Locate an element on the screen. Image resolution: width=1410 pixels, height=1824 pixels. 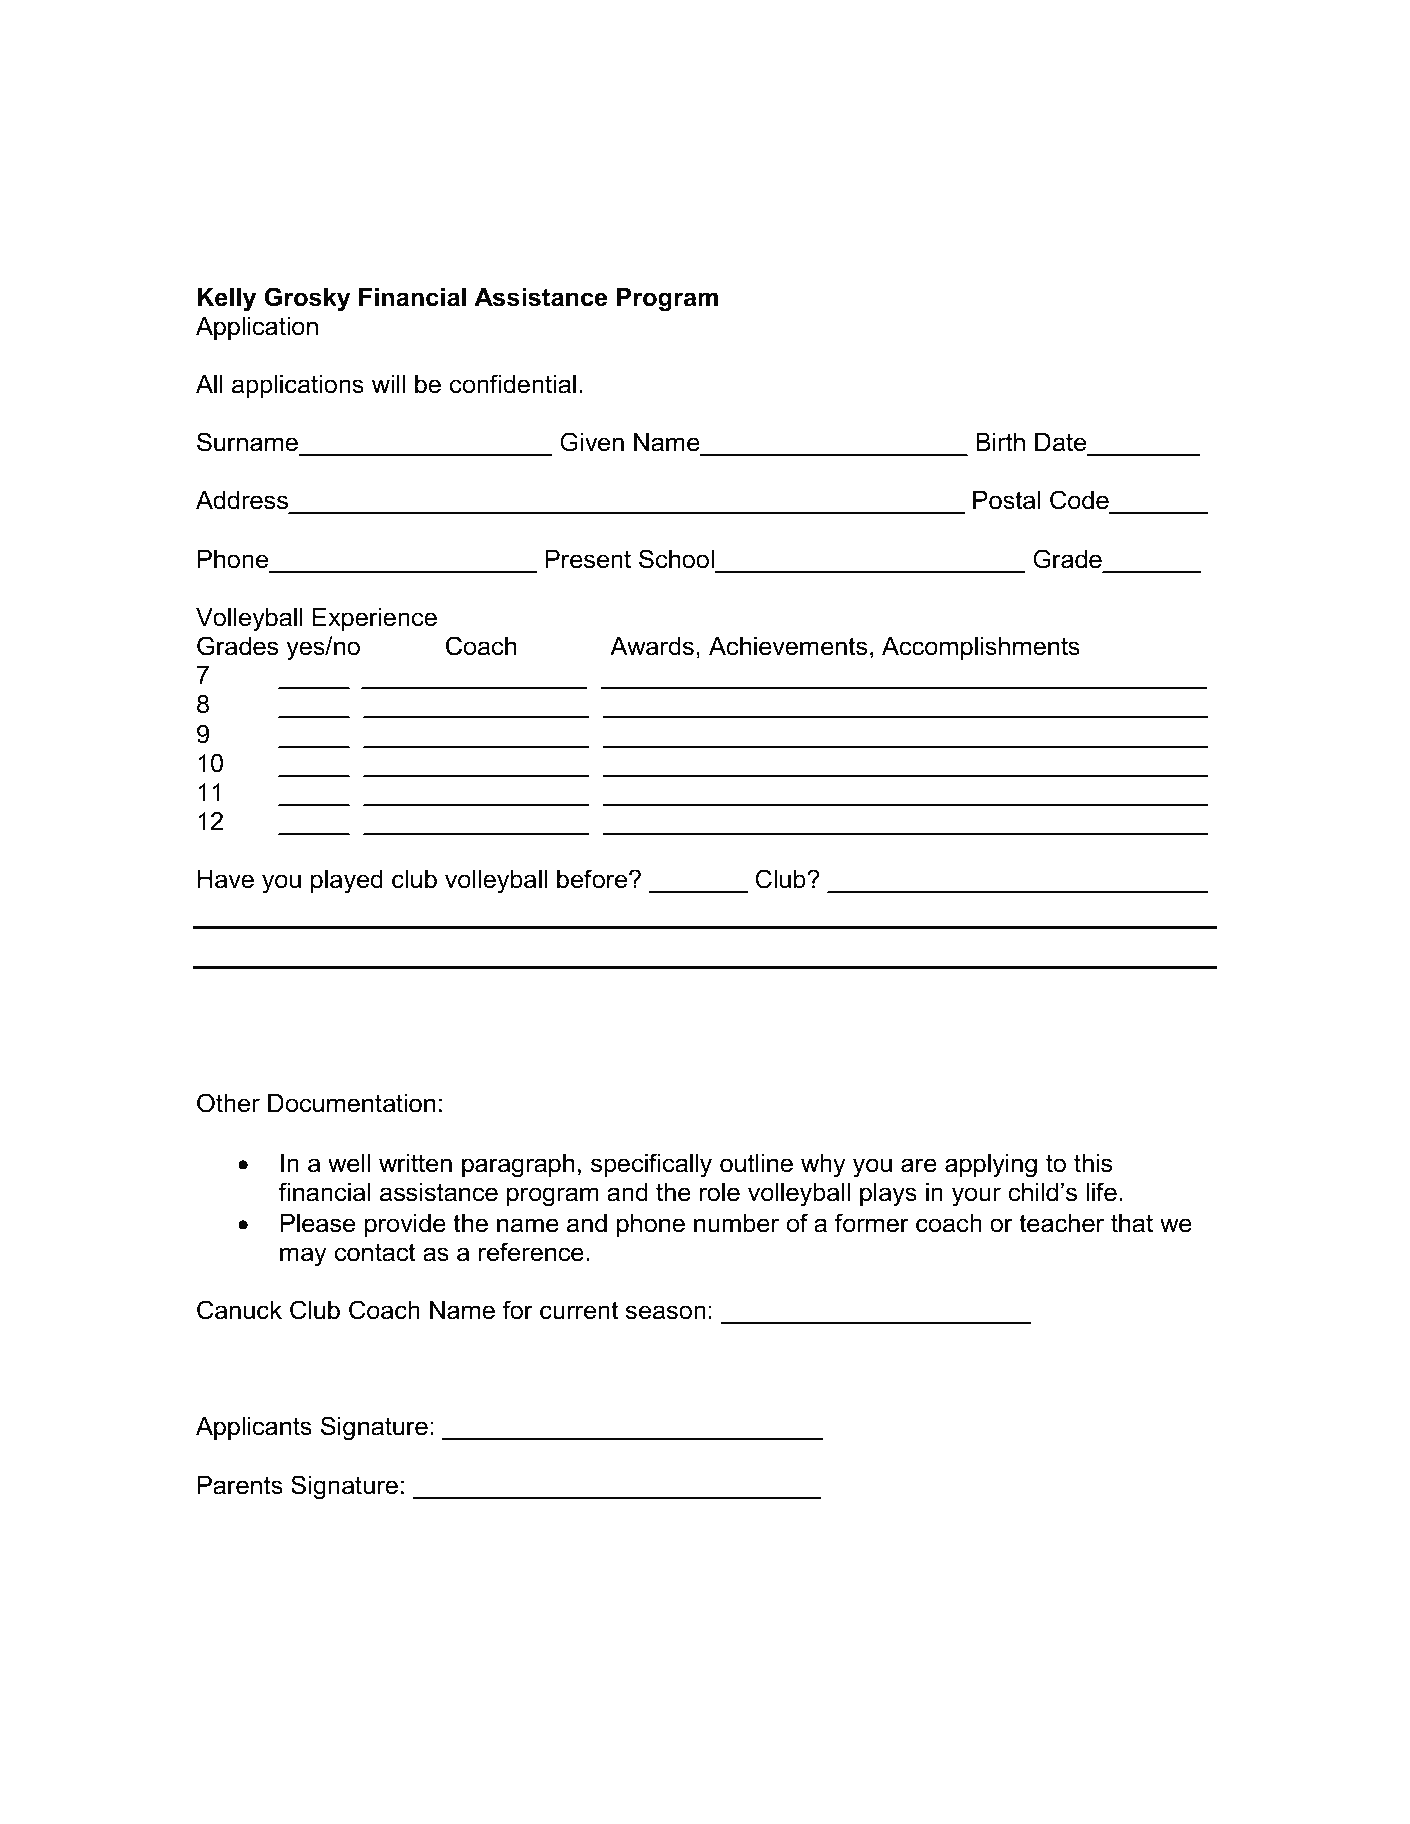
your is located at coordinates (976, 1197).
